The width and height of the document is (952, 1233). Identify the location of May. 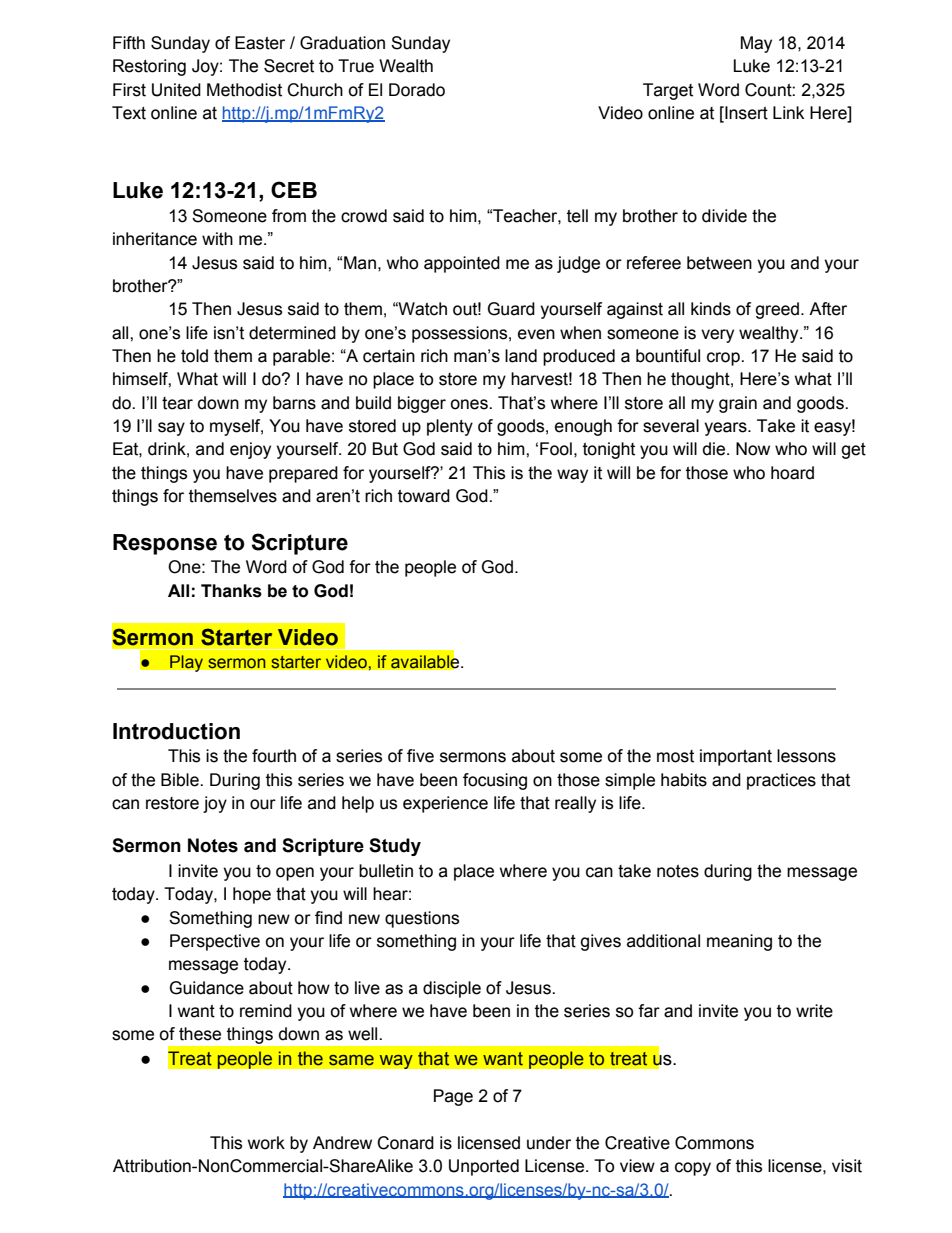
(756, 44).
